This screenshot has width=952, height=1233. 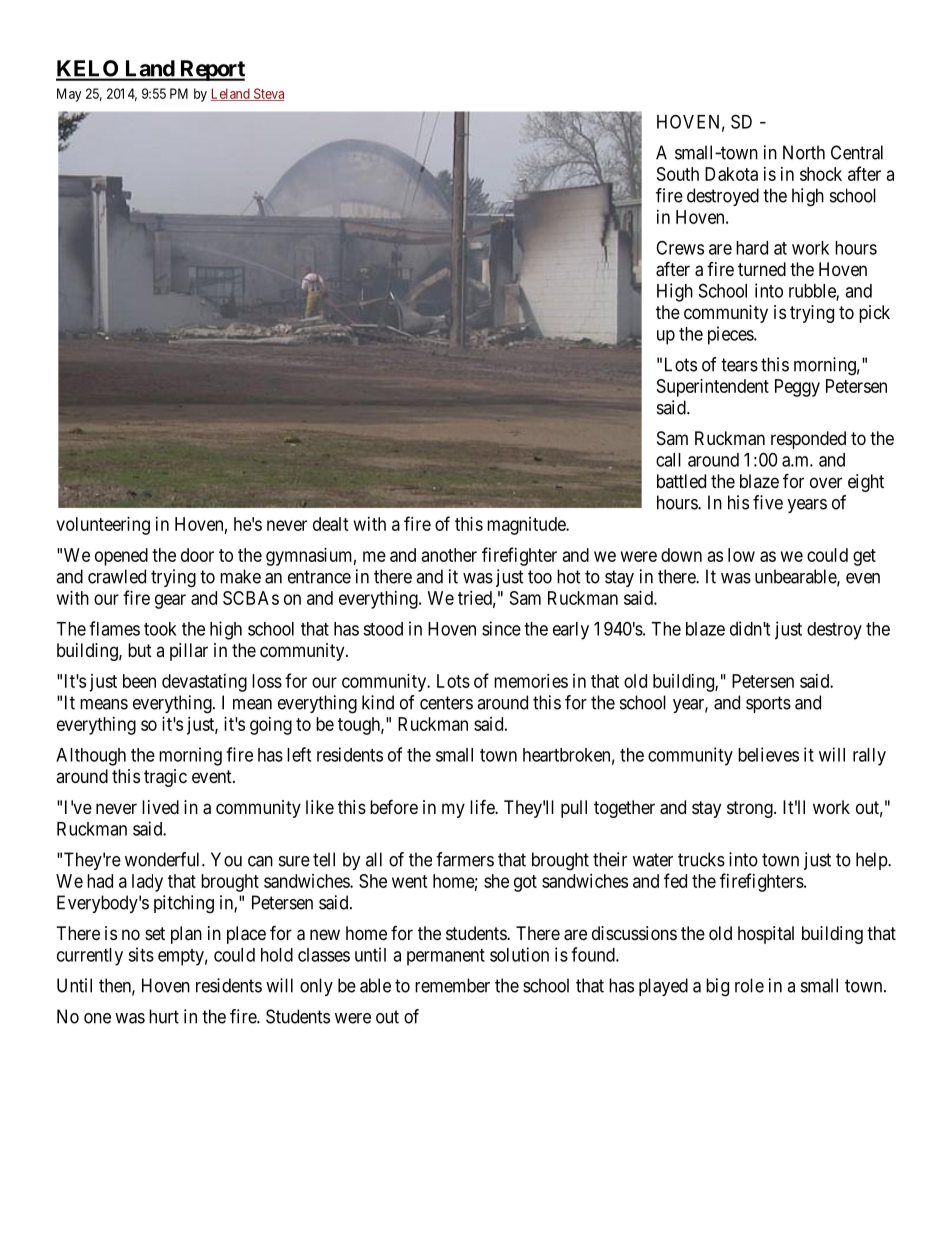 What do you see at coordinates (797, 388) in the screenshot?
I see `Peggy` at bounding box center [797, 388].
